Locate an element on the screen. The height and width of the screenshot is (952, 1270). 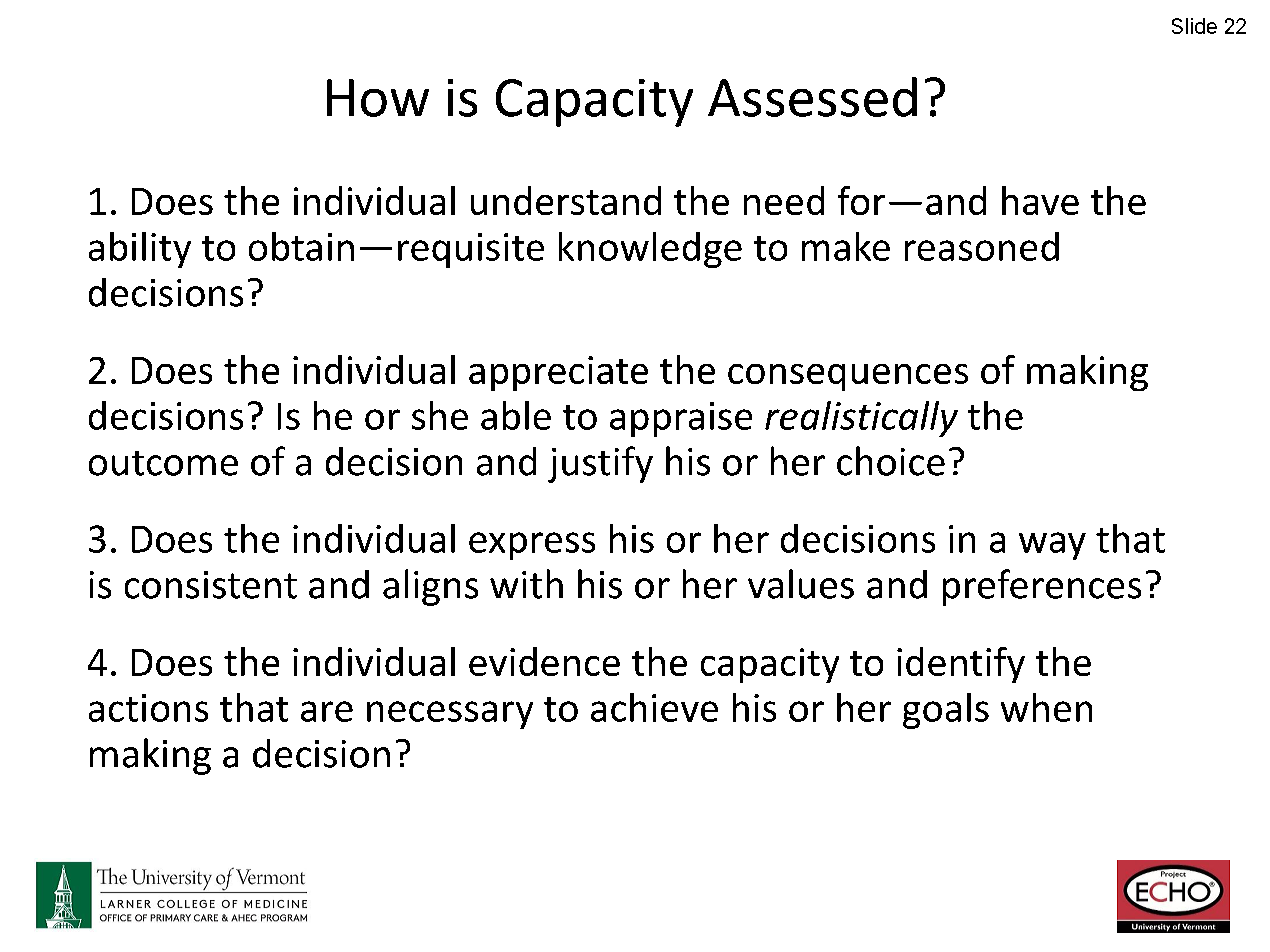
ability is located at coordinates (140, 250).
